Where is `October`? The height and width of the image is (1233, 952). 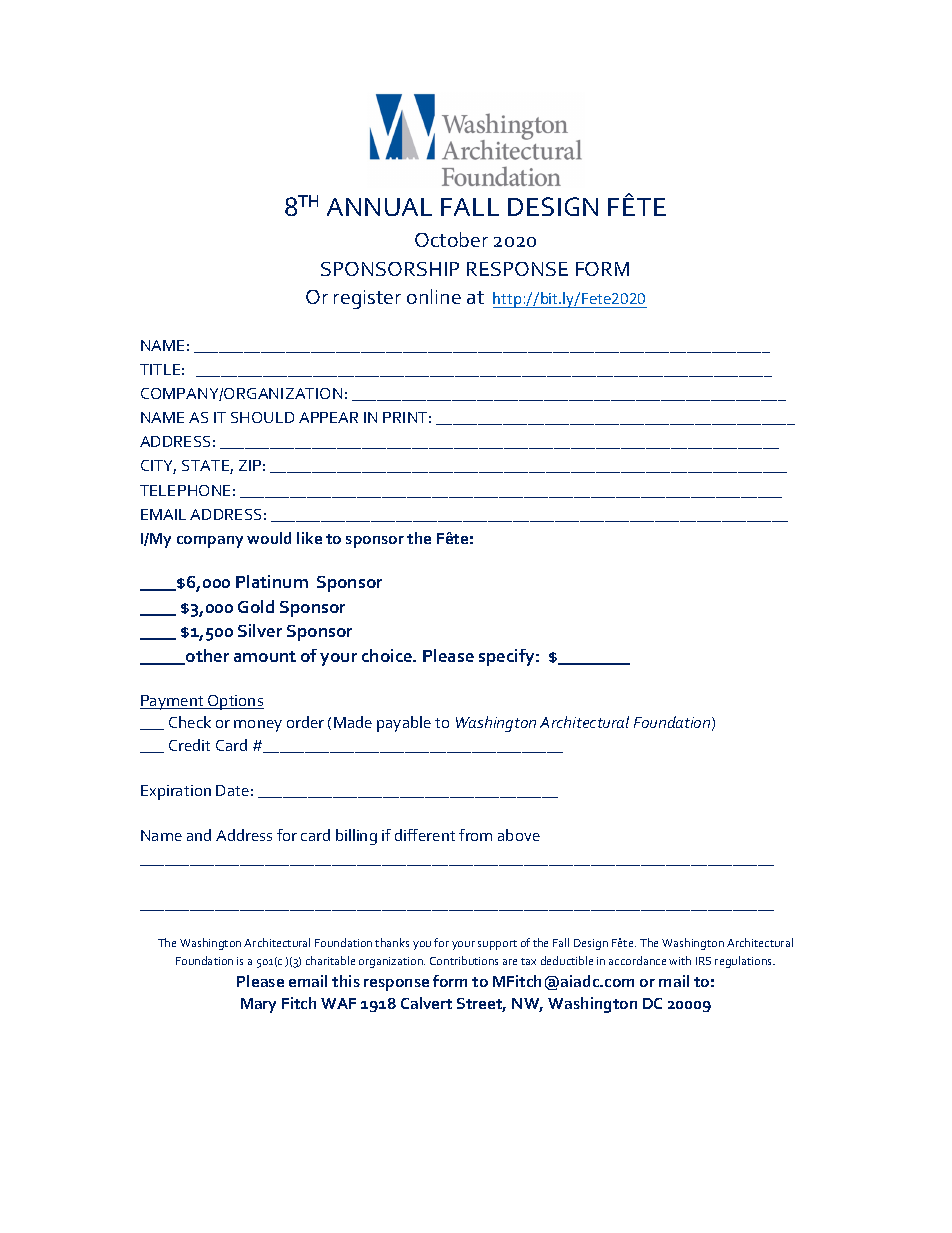 October is located at coordinates (451, 239).
